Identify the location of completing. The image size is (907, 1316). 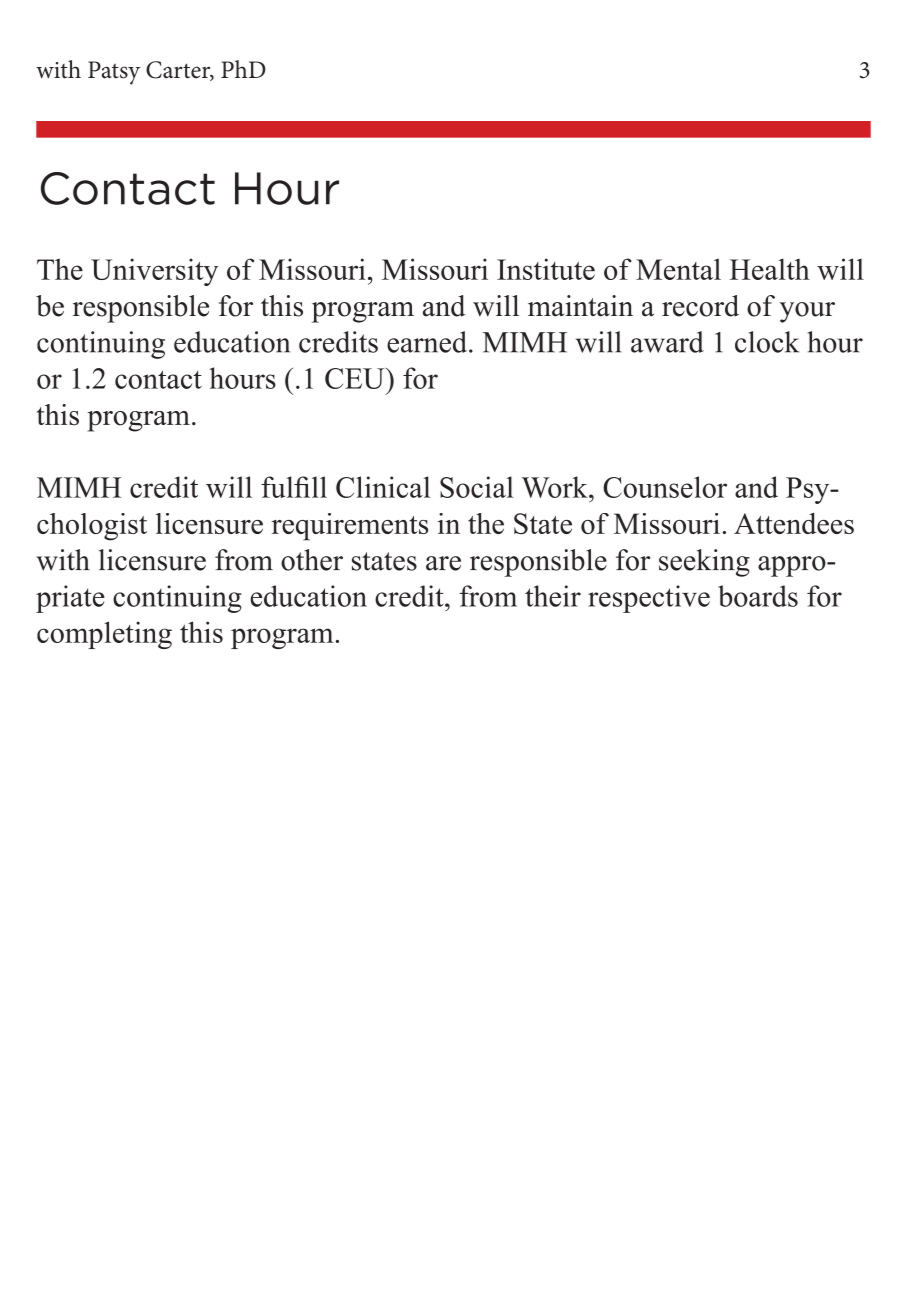
(104, 635).
